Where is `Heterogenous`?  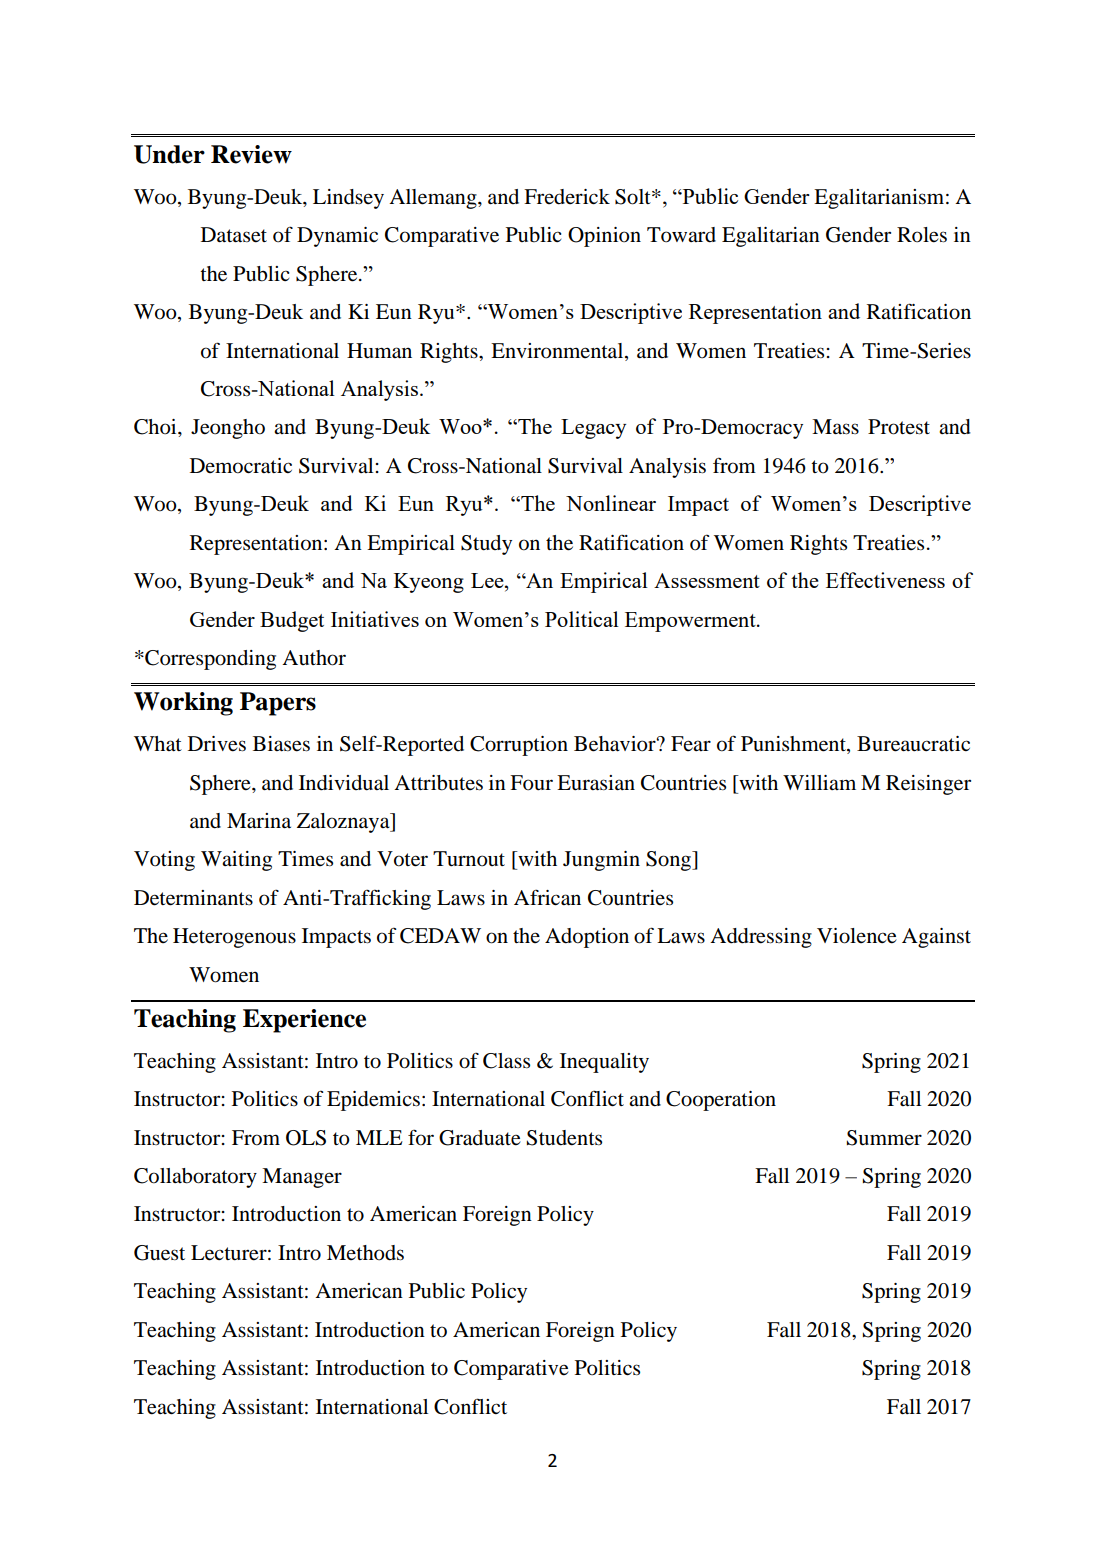
Heterogenous is located at coordinates (234, 938).
